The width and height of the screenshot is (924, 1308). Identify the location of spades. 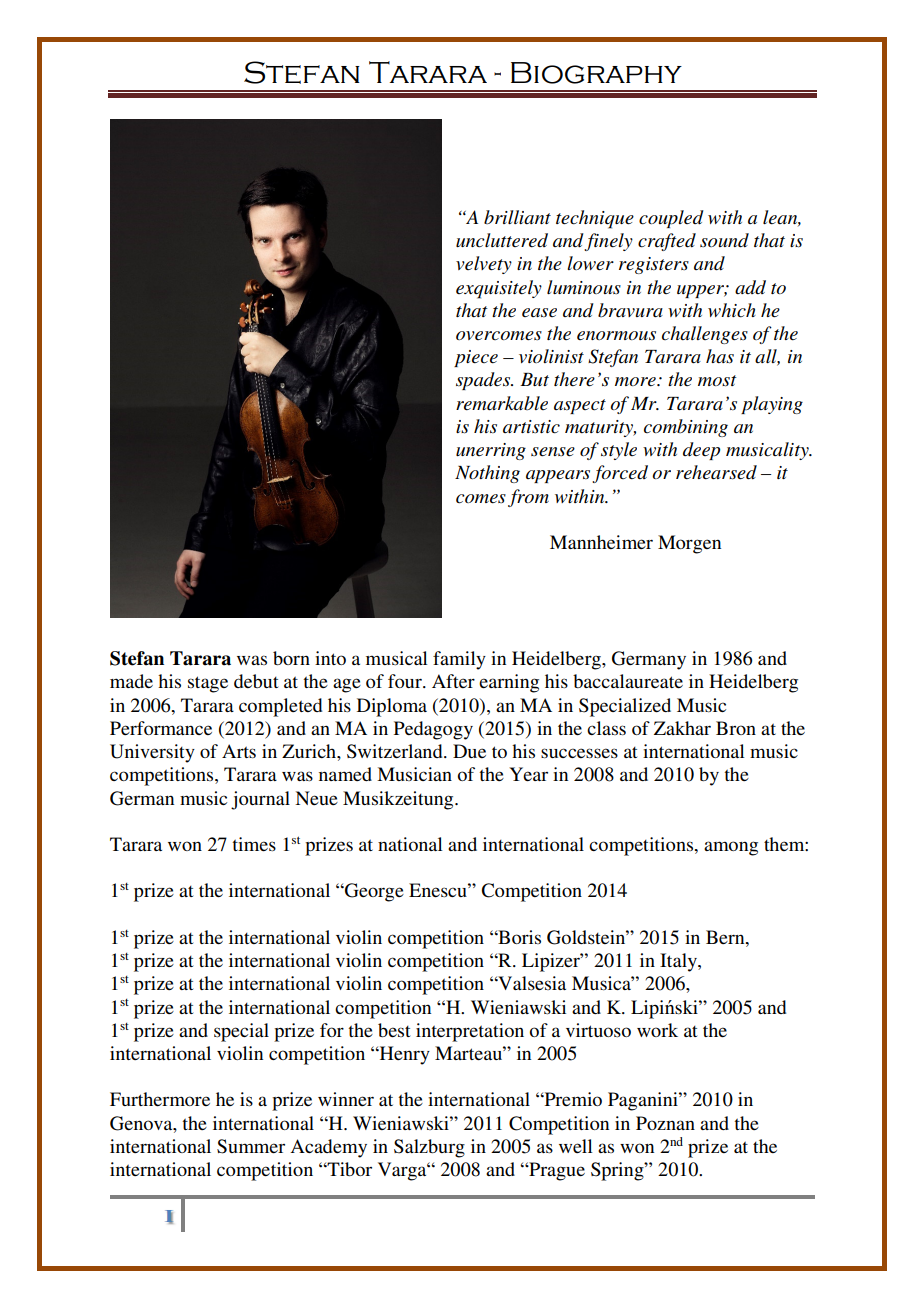
(484, 381).
